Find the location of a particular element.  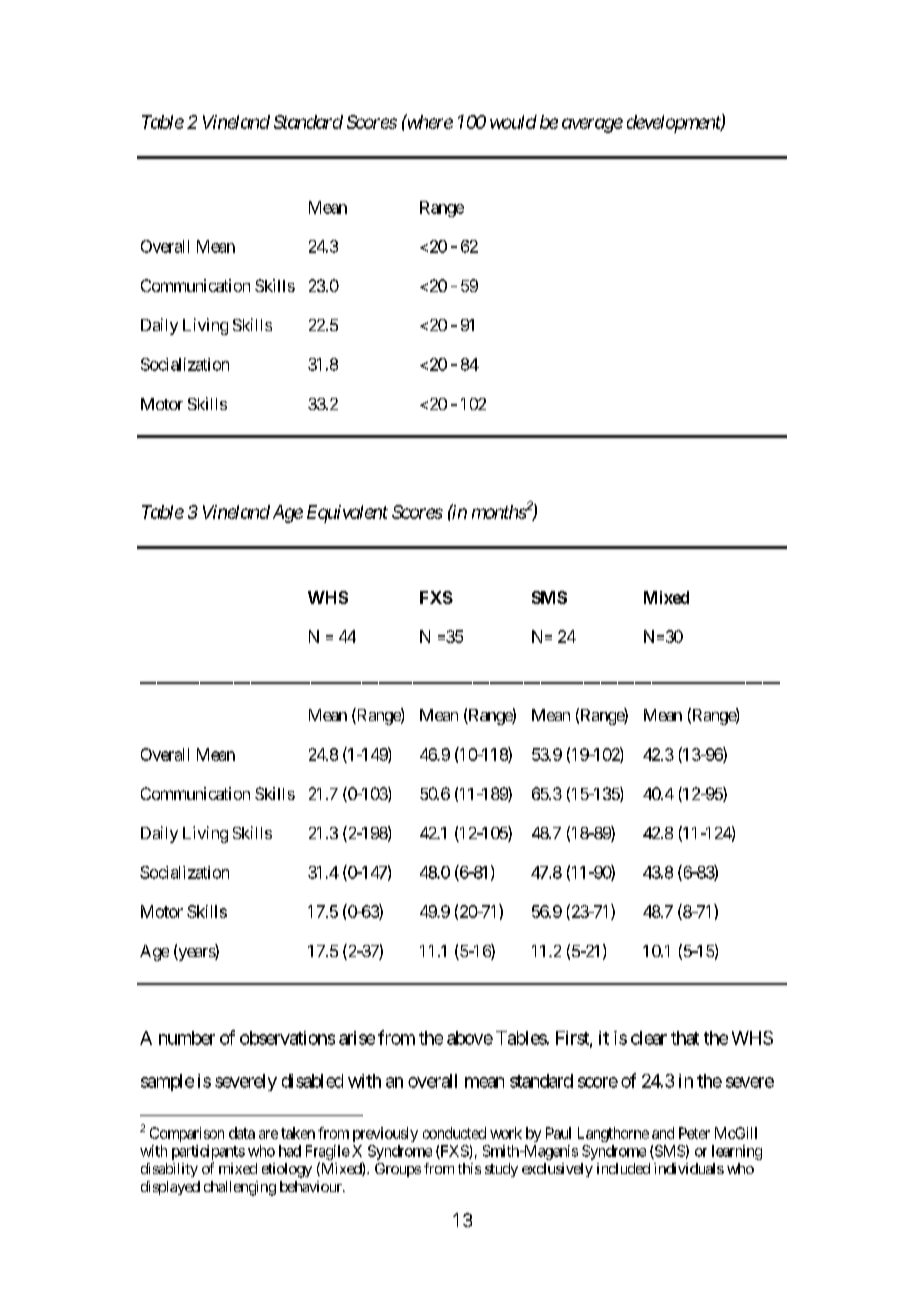

disabled is located at coordinates (312, 1081).
